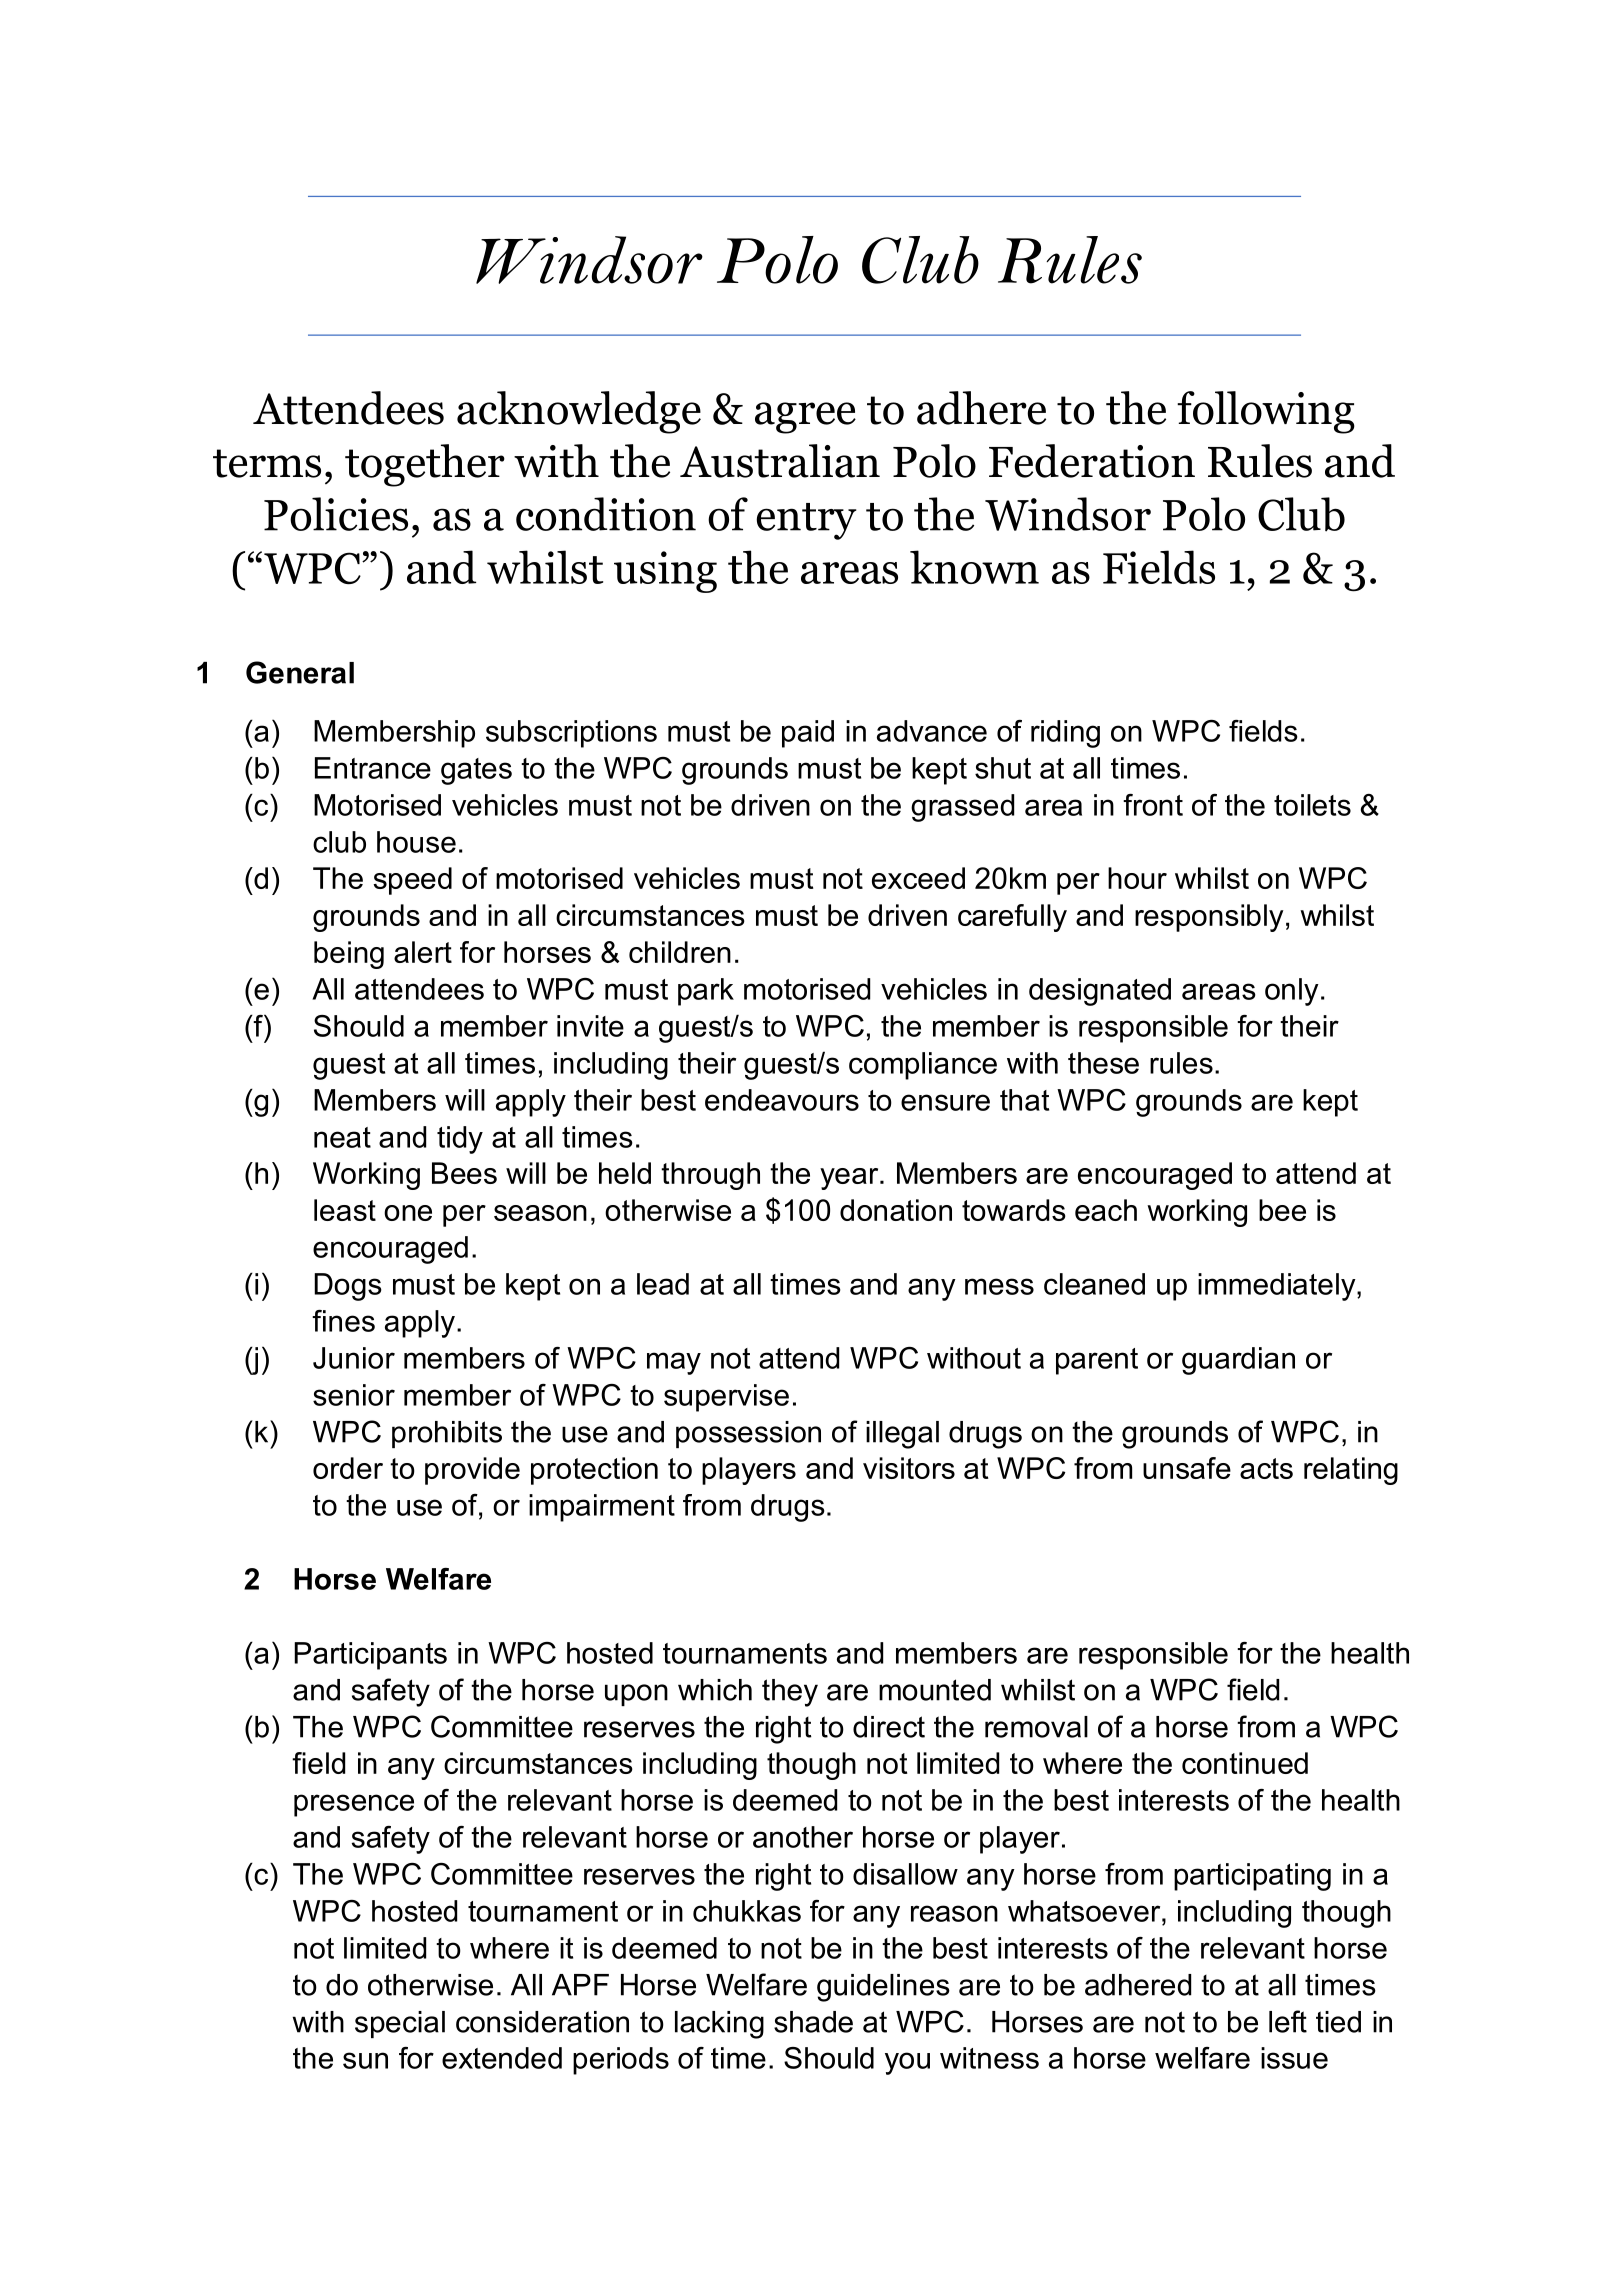 This image has width=1608, height=2274. Describe the element at coordinates (400, 2024) in the image. I see `special` at that location.
